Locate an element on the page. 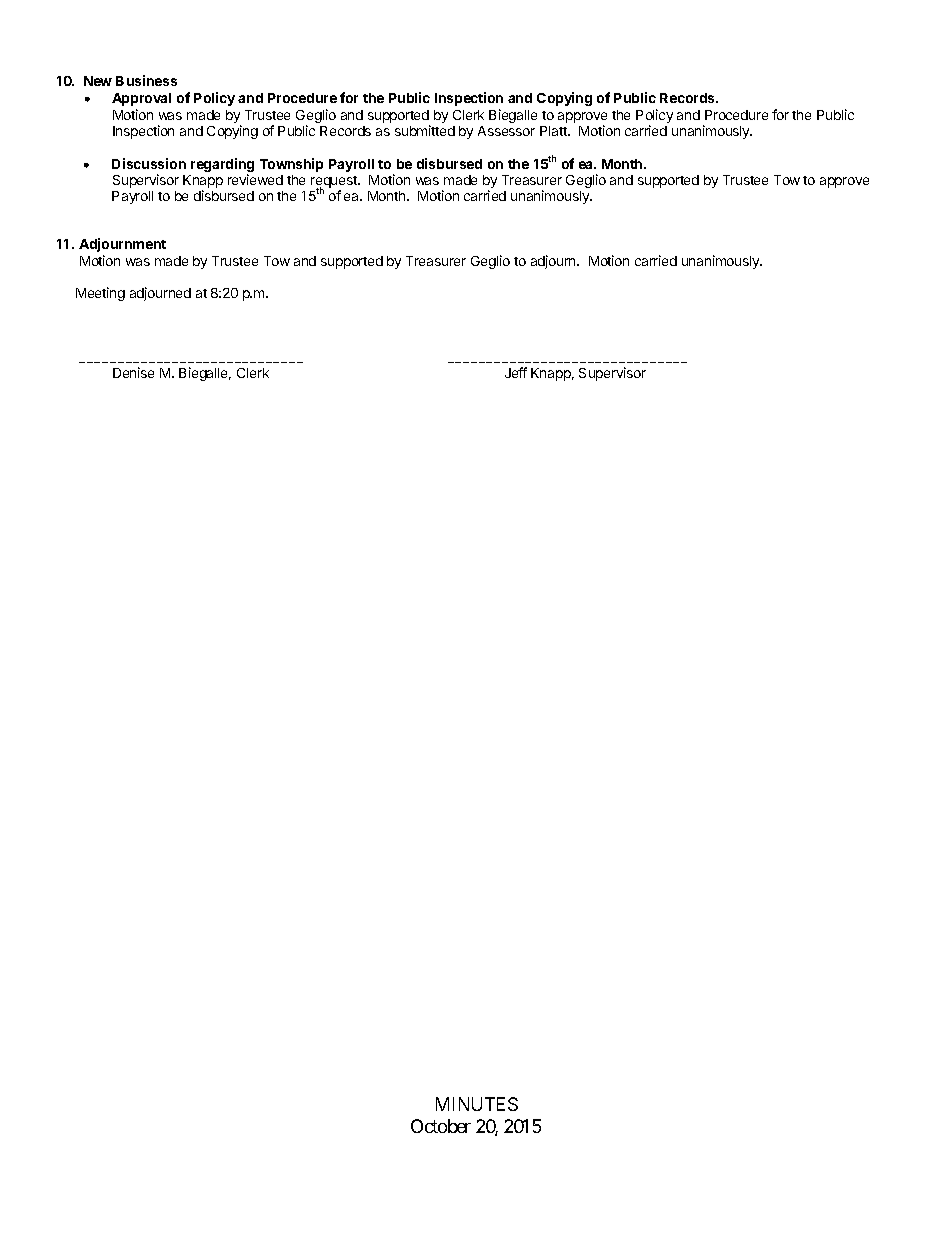 This page has width=952, height=1233. MINUTES is located at coordinates (477, 1104).
